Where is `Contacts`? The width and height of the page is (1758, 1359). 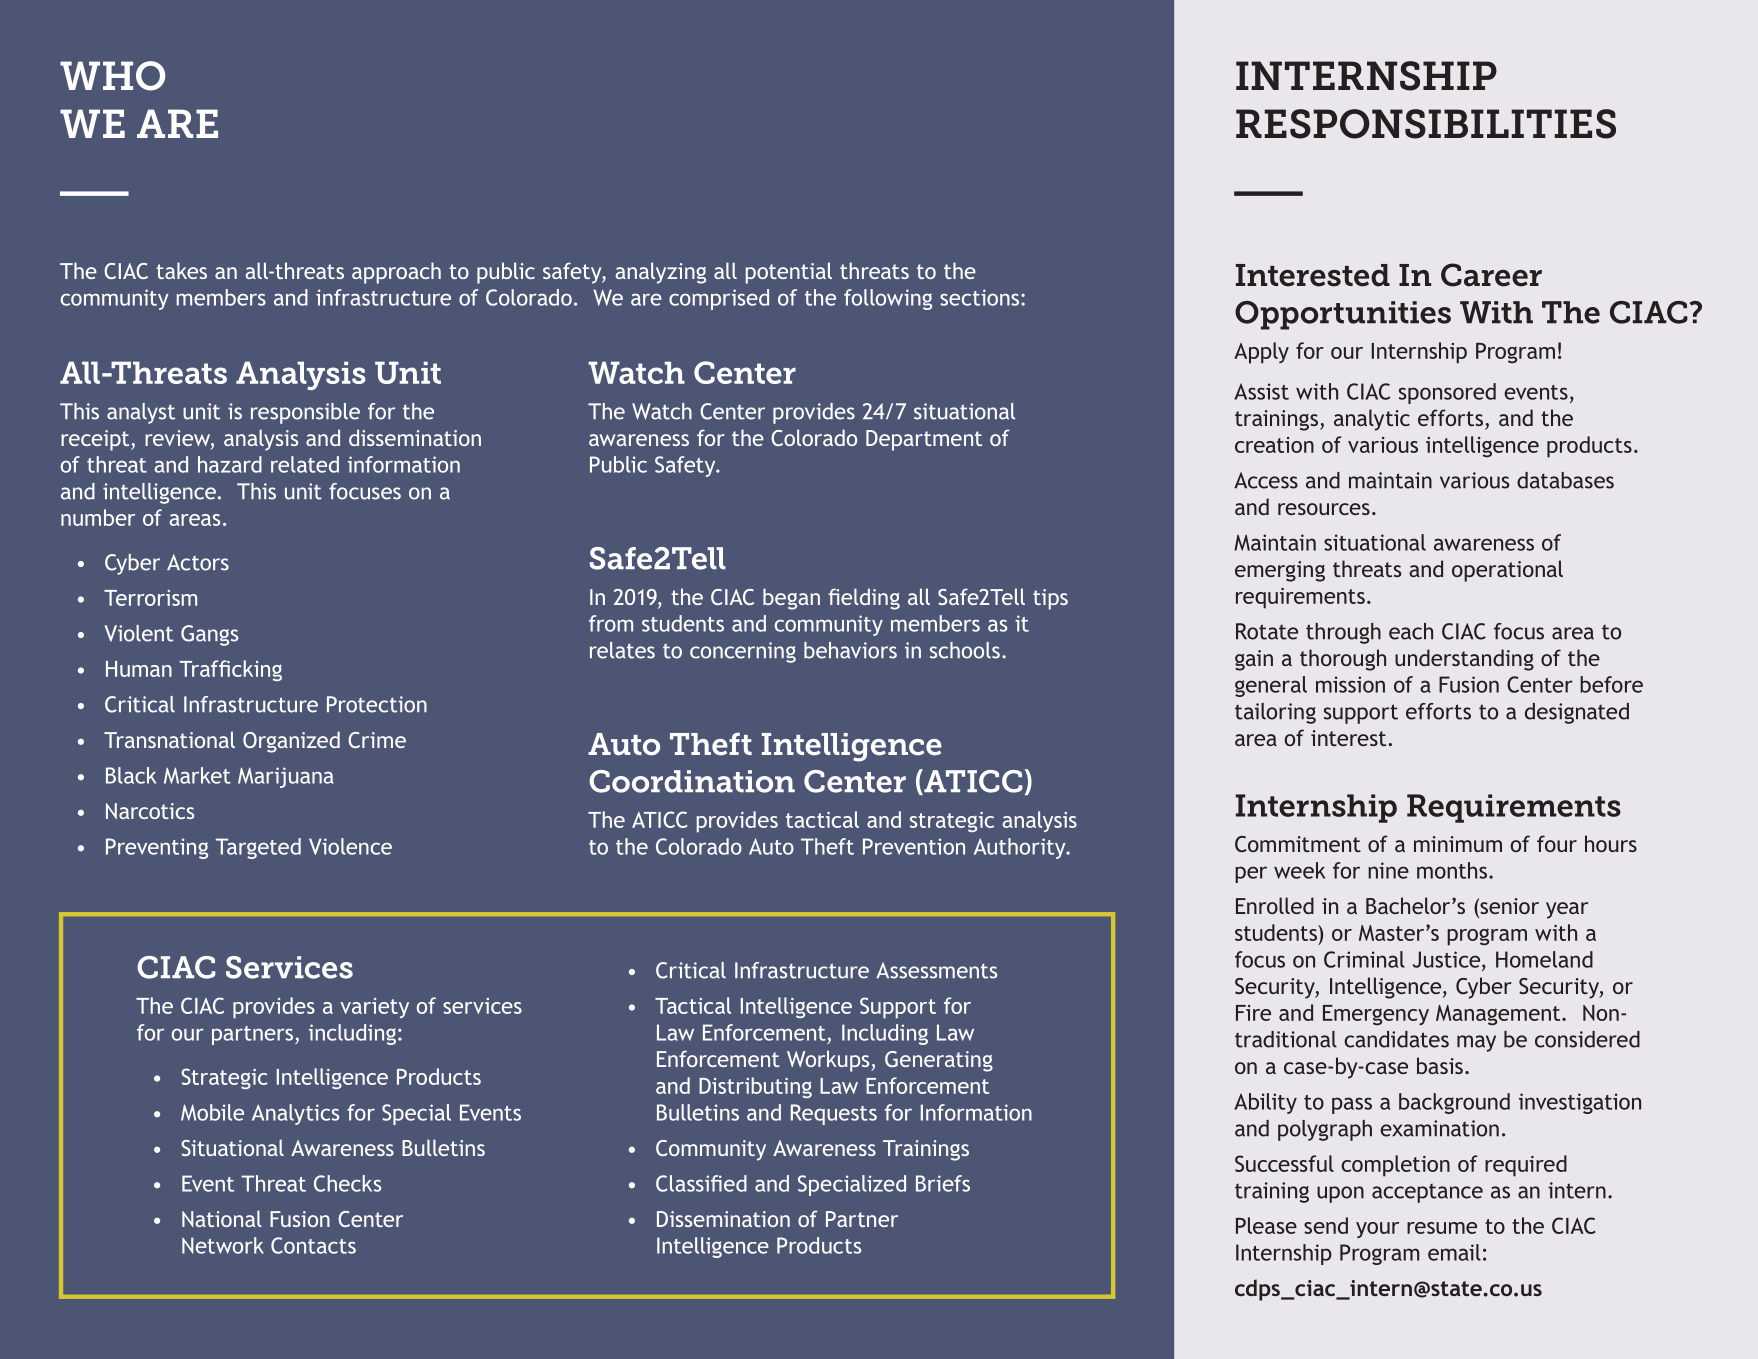 Contacts is located at coordinates (313, 1245).
